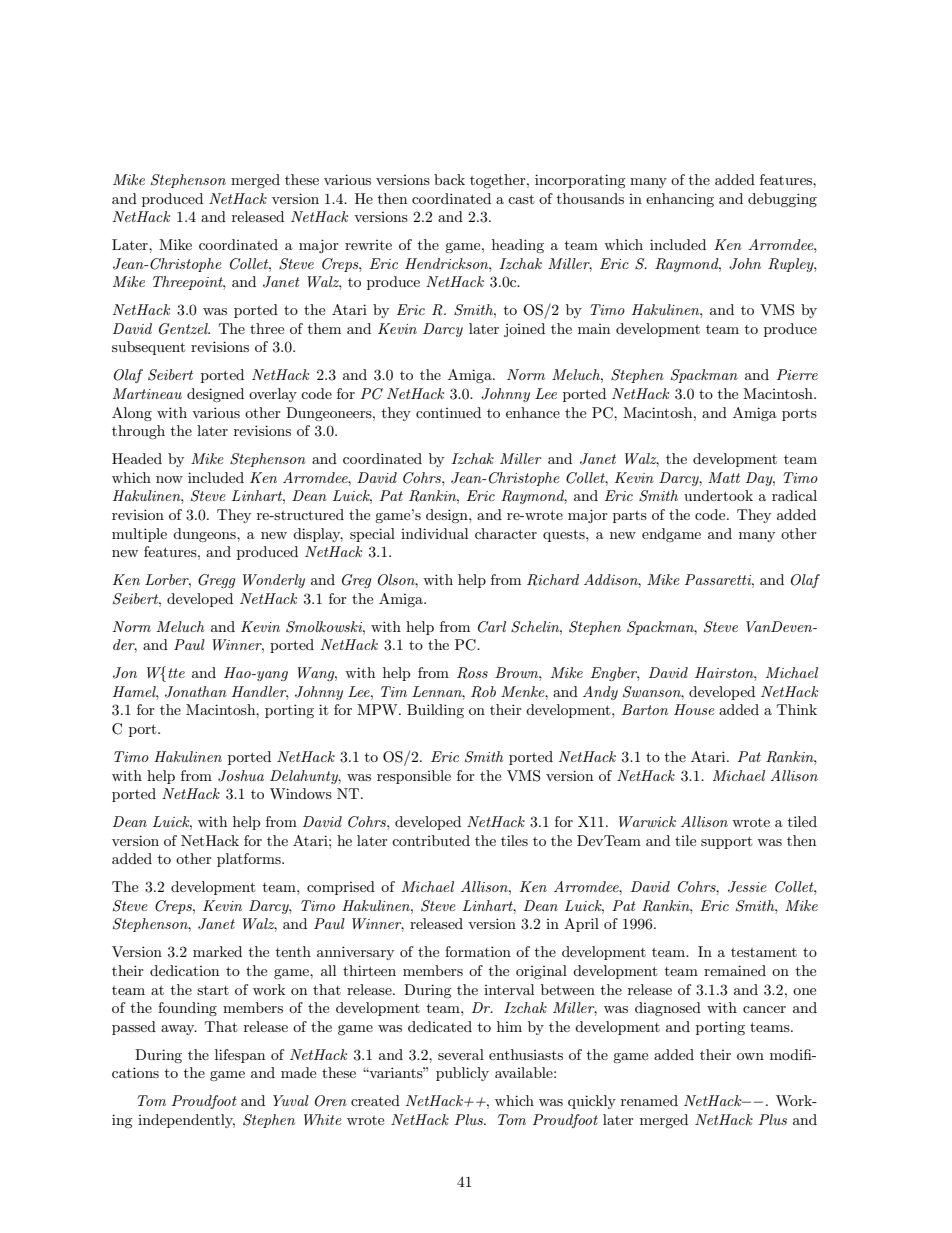 Image resolution: width=952 pixels, height=1233 pixels. What do you see at coordinates (747, 887) in the screenshot?
I see `Jessie` at bounding box center [747, 887].
